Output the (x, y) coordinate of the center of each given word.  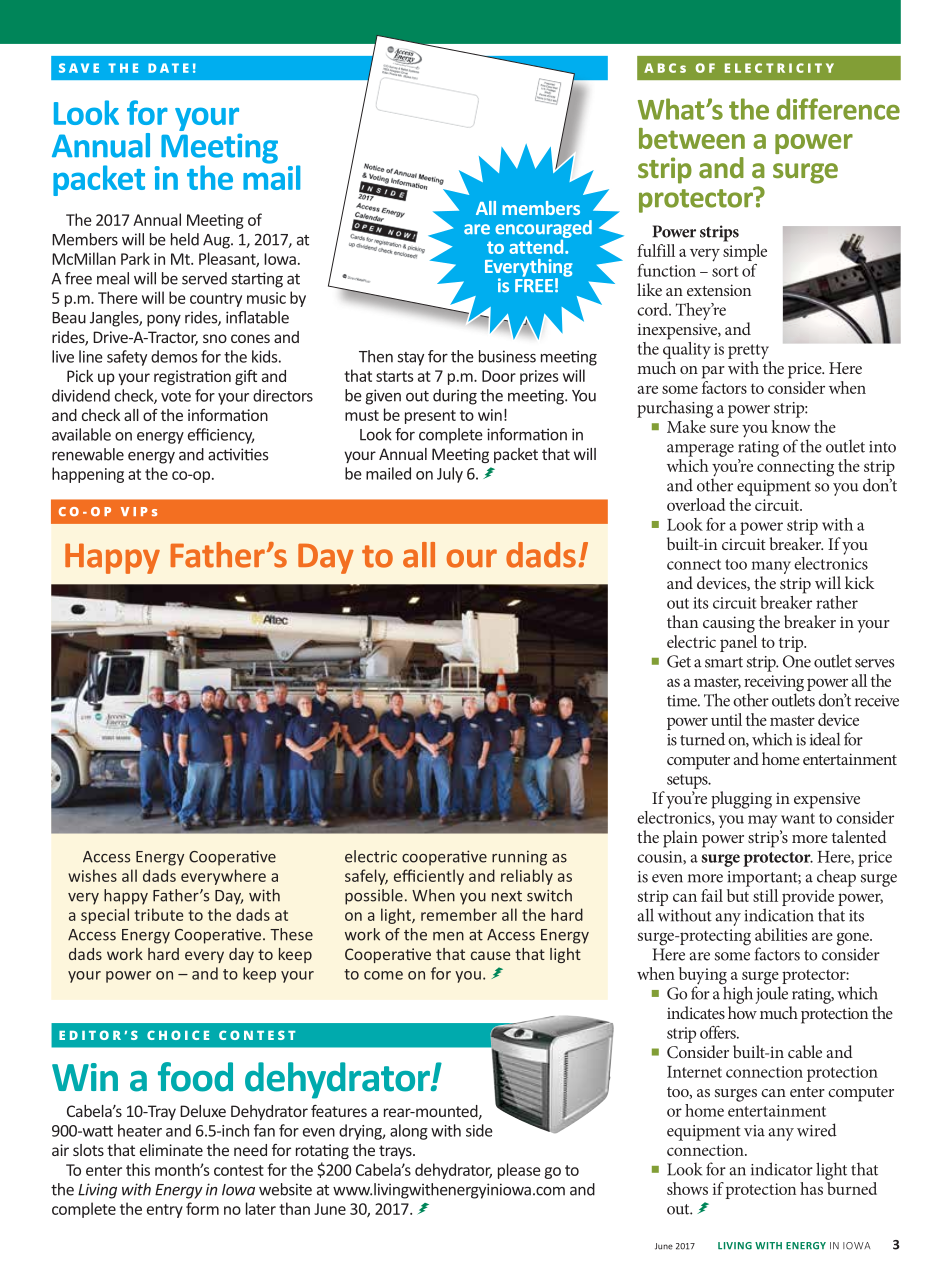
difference (838, 109)
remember (459, 914)
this (138, 1169)
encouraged (543, 230)
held (185, 239)
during (455, 397)
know (791, 425)
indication (779, 915)
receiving (774, 684)
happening (88, 475)
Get (679, 661)
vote (176, 396)
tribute (158, 914)
